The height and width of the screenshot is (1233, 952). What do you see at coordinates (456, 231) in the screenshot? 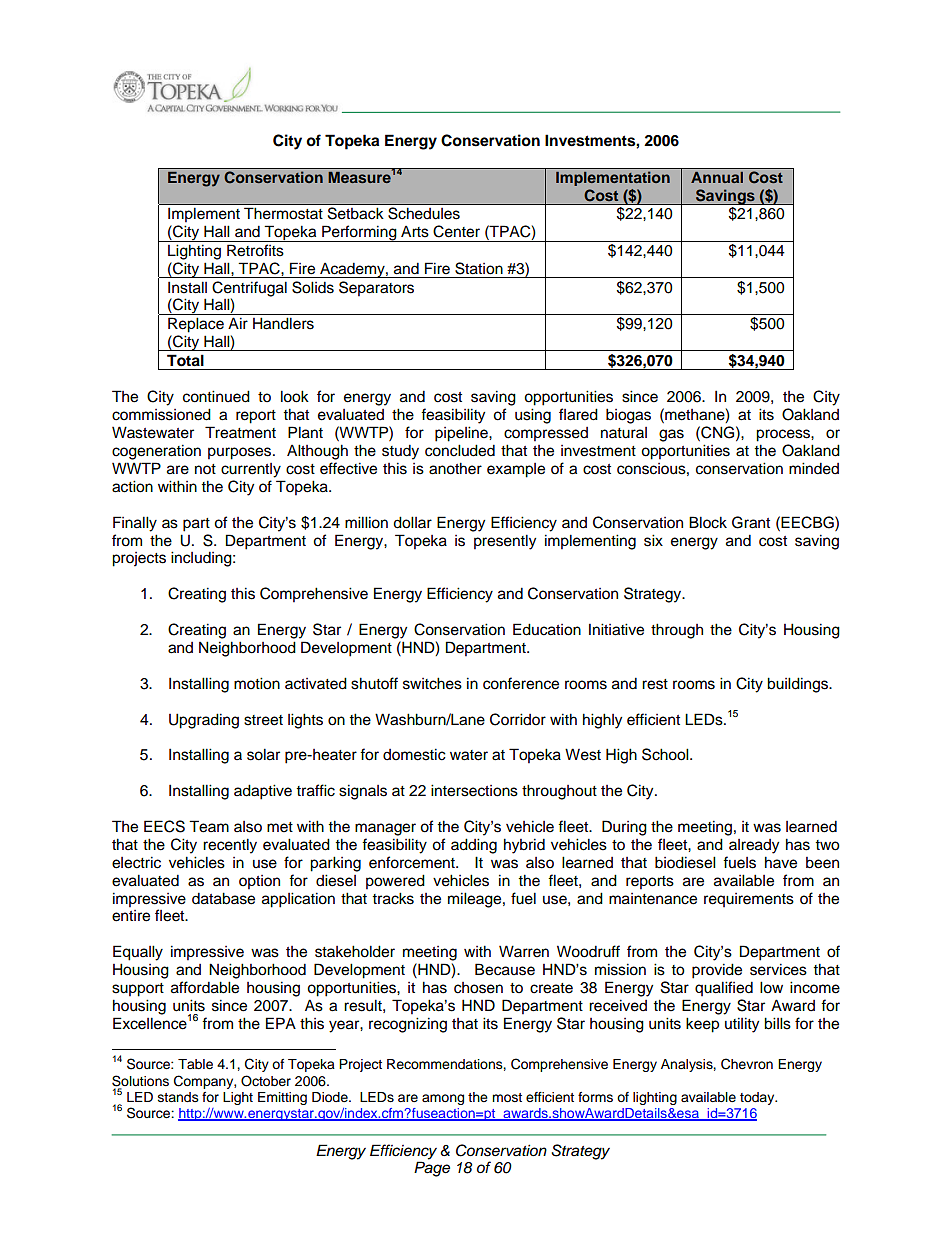
I see `Center` at bounding box center [456, 231].
